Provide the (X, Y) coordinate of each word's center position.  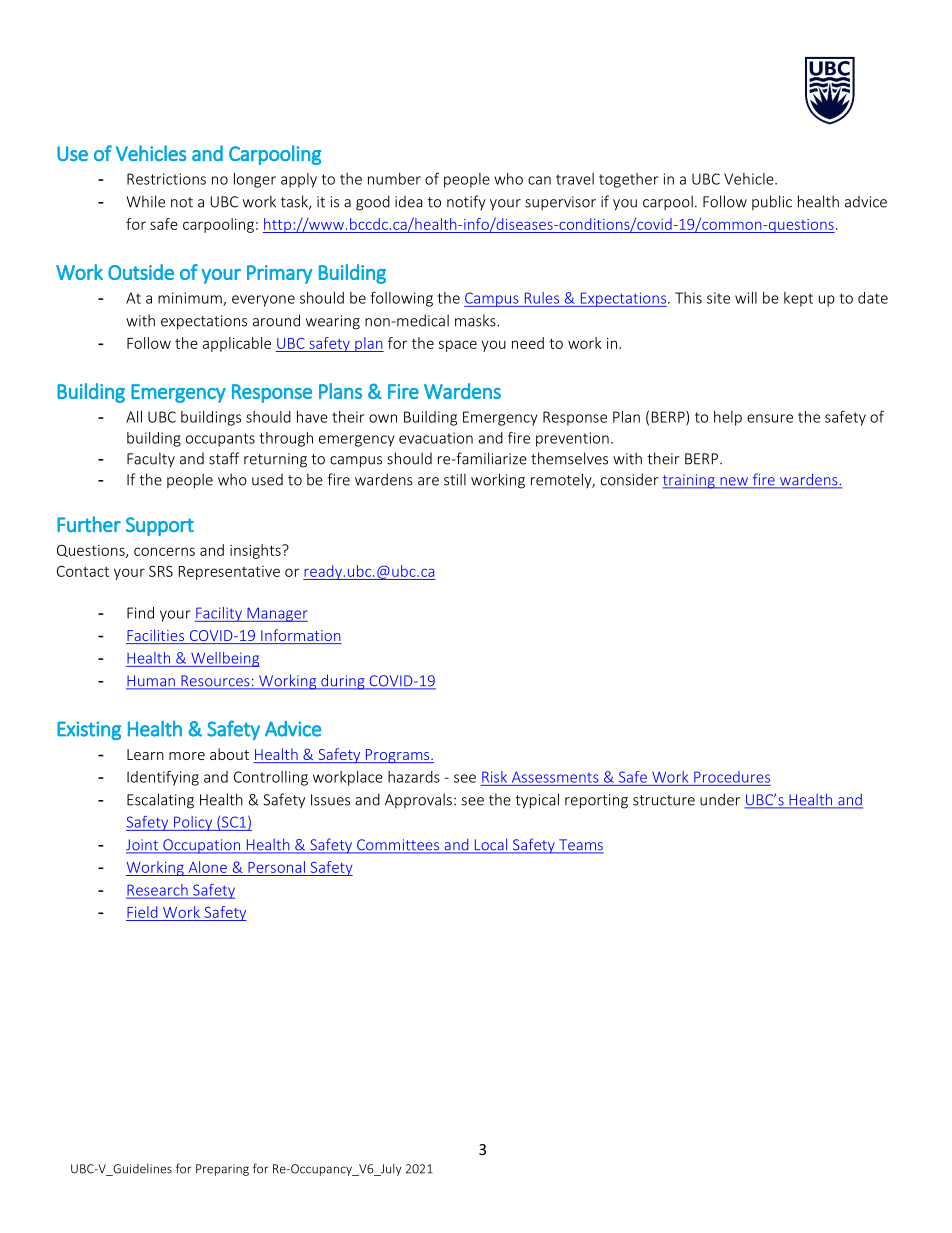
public (772, 202)
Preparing (222, 1170)
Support (160, 526)
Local (491, 845)
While (145, 201)
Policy (193, 823)
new (734, 482)
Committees (398, 846)
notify (466, 202)
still (455, 479)
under (720, 799)
